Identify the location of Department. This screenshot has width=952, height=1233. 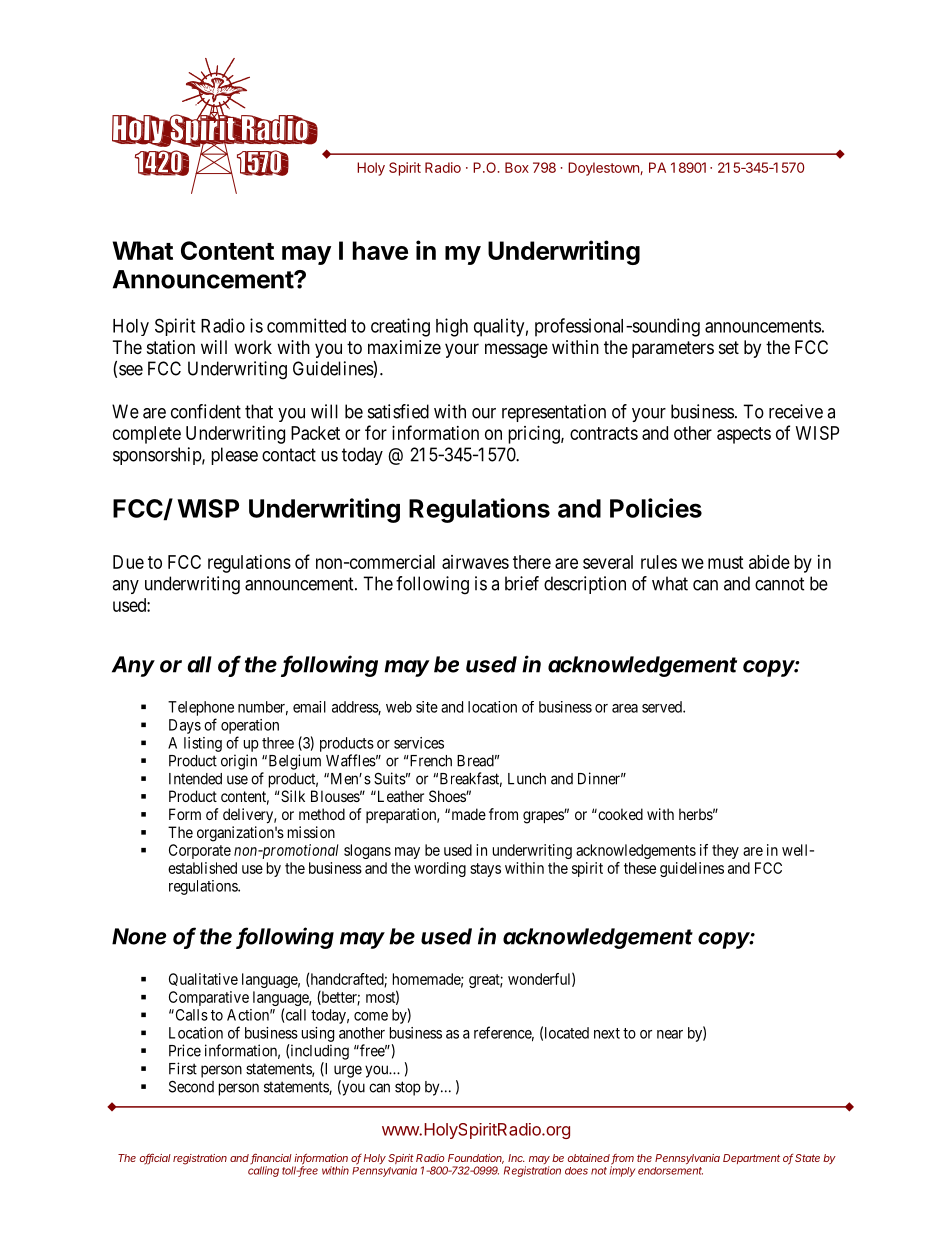
(751, 1159).
